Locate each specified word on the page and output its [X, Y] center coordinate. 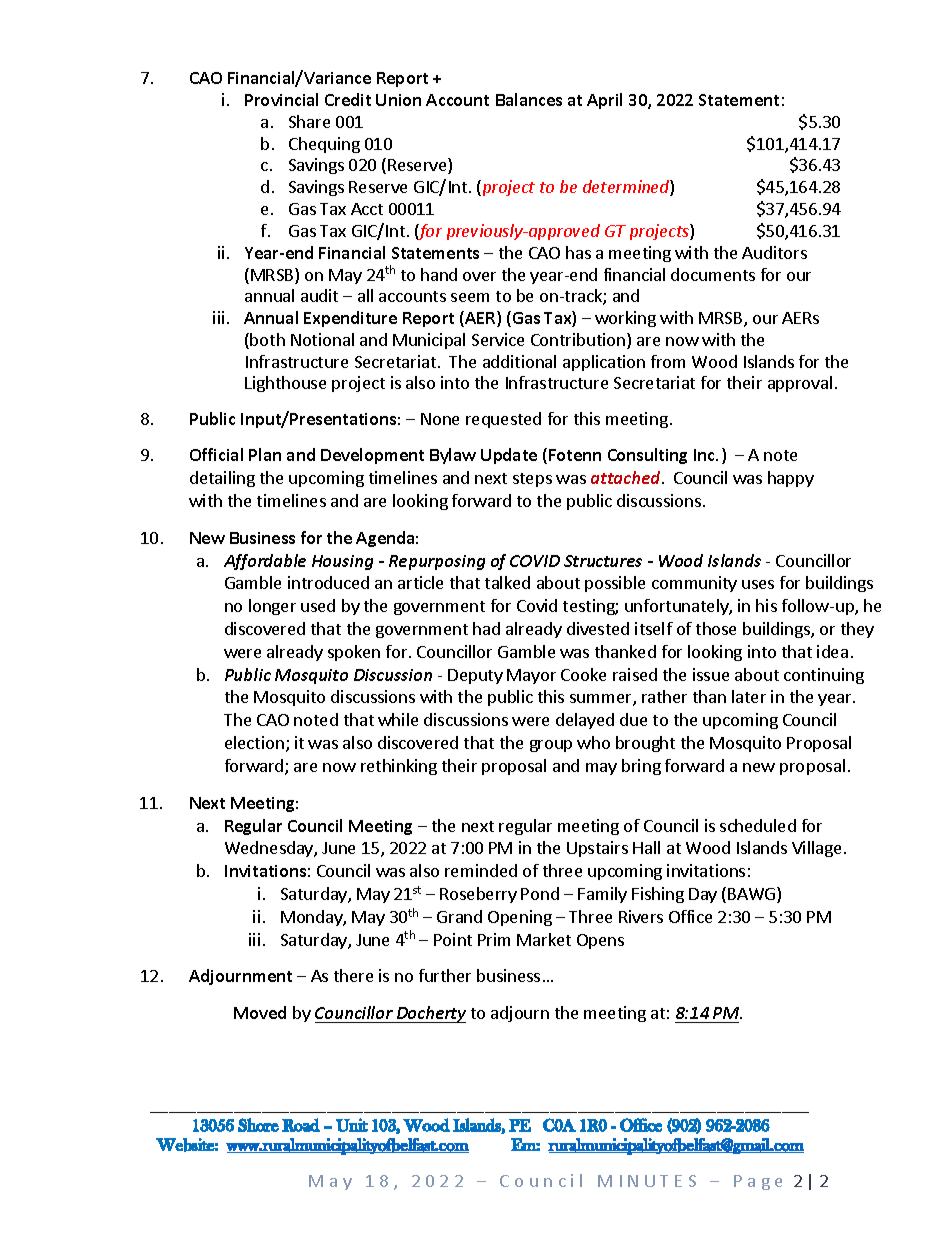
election [254, 742]
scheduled [758, 825]
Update [509, 456]
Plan [265, 454]
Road [301, 1125]
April [604, 101]
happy [791, 479]
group [551, 746]
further [445, 975]
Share [309, 121]
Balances [529, 99]
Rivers [641, 916]
